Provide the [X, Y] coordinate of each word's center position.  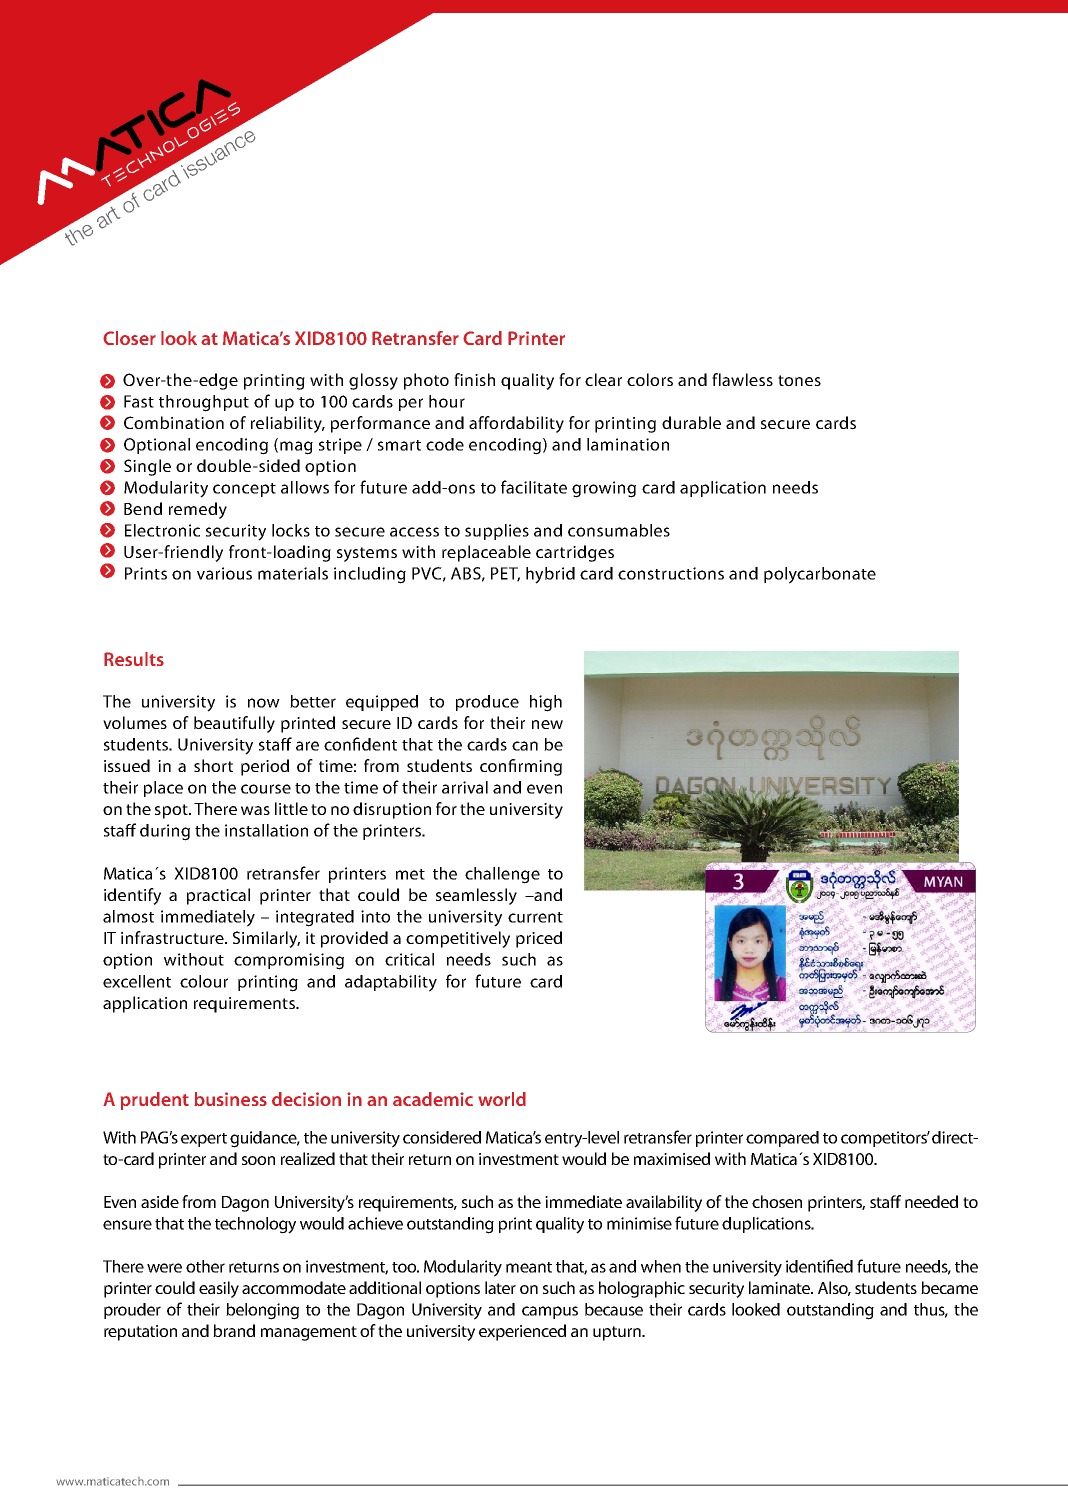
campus [550, 1312]
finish [474, 379]
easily [219, 1289]
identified [819, 1266]
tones [799, 380]
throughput [204, 403]
